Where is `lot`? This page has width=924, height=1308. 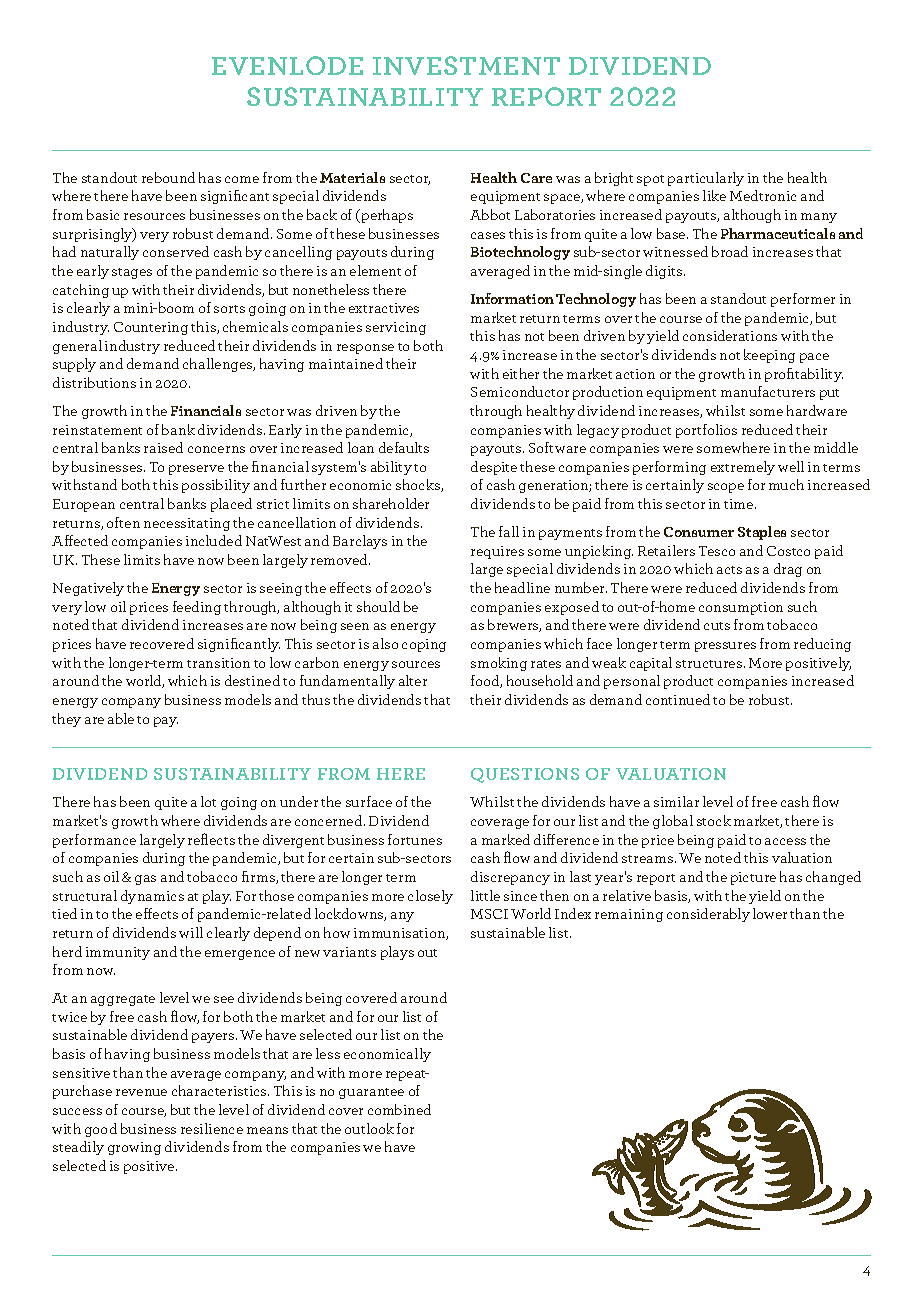 lot is located at coordinates (208, 801).
